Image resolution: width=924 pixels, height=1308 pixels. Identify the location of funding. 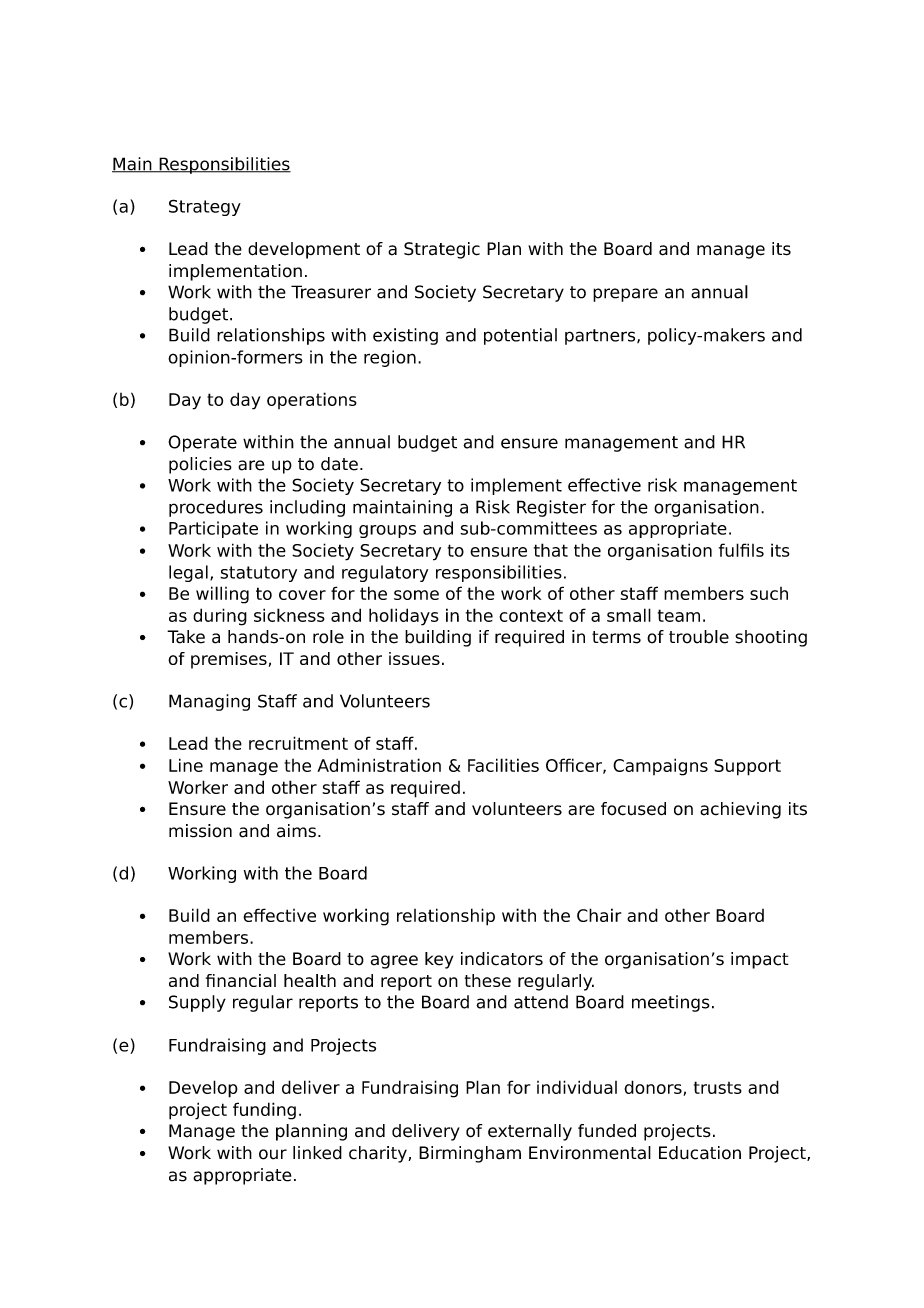
(264, 1111).
